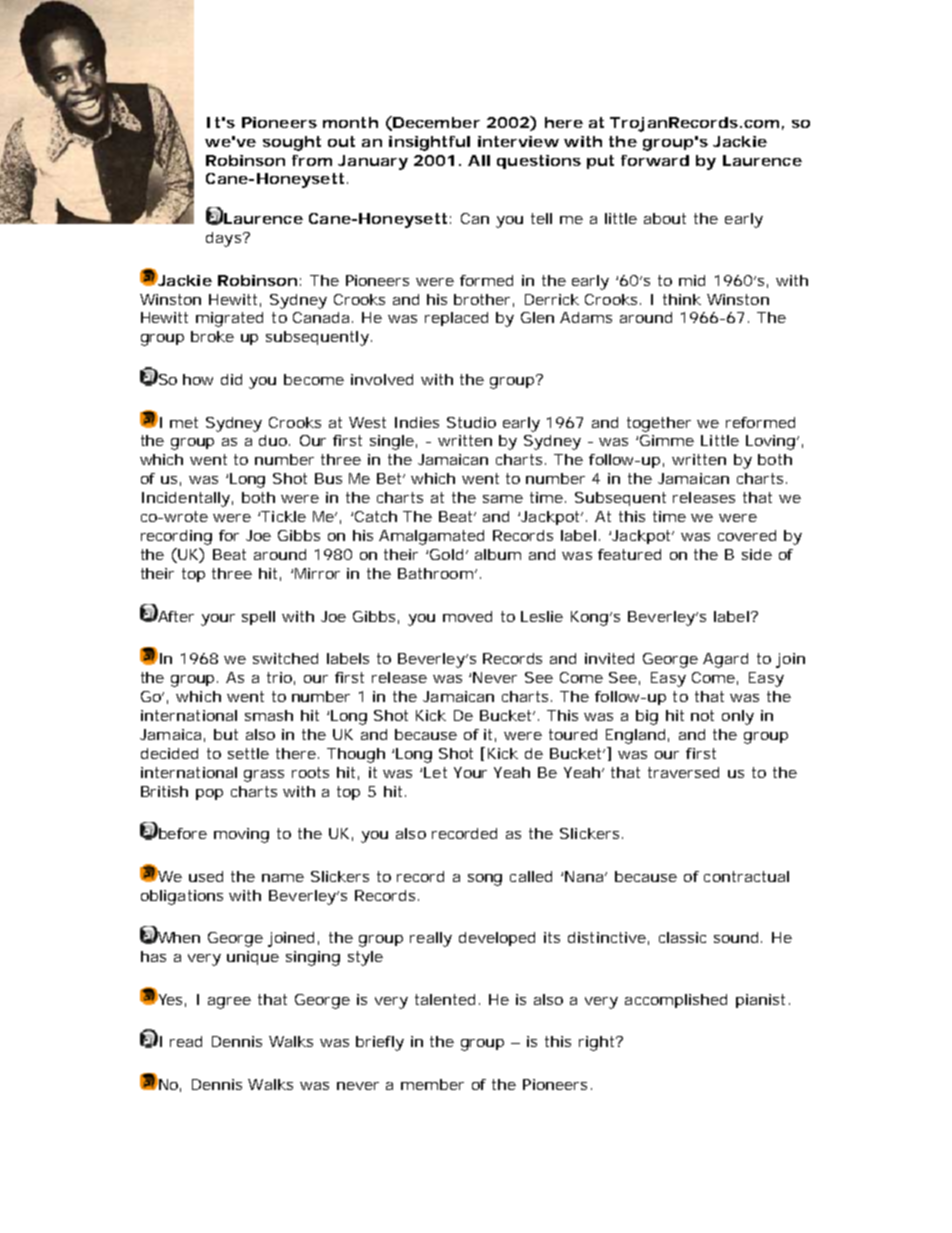  Describe the element at coordinates (655, 160) in the screenshot. I see `forward` at that location.
